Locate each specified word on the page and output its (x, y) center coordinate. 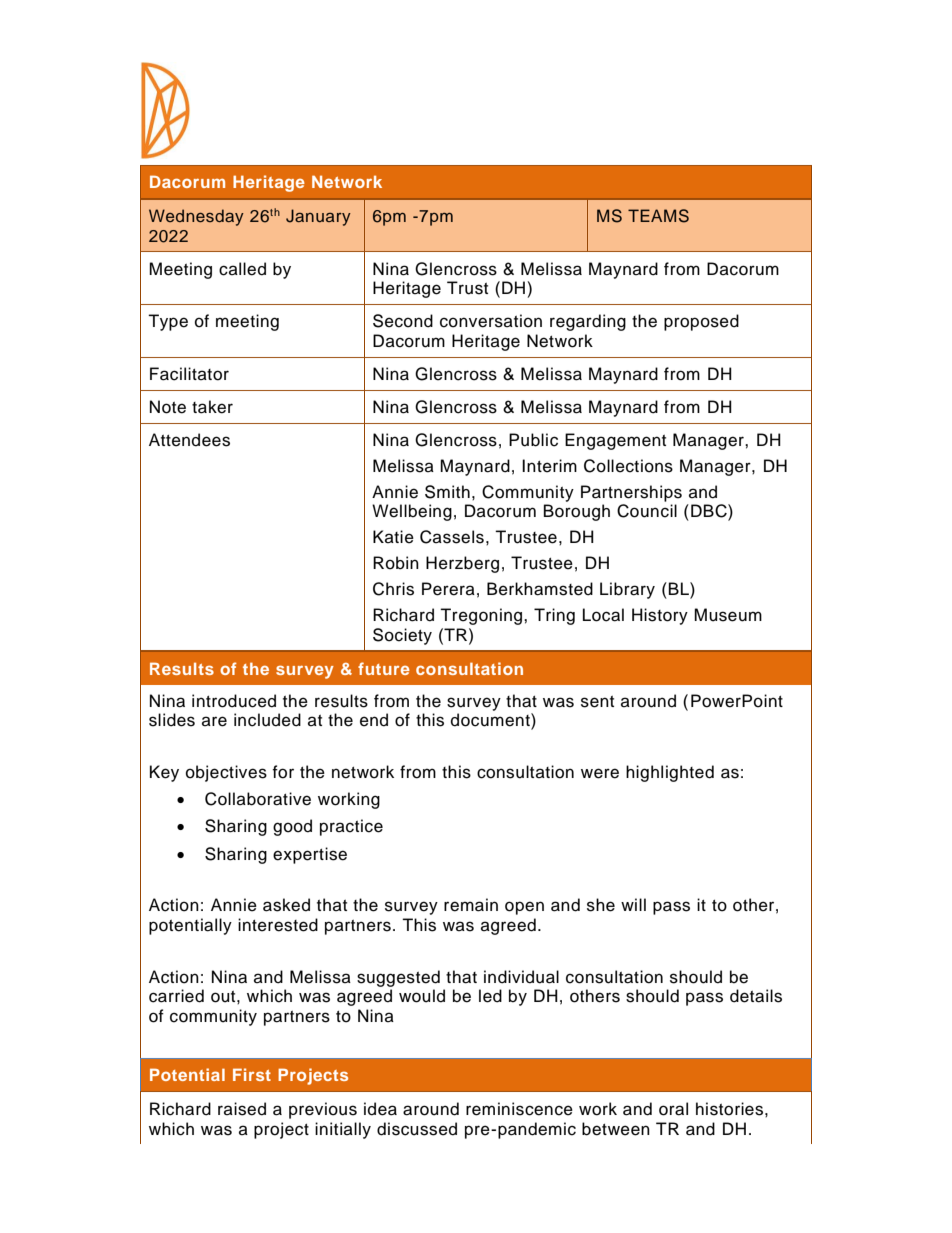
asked (286, 905)
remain (471, 905)
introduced (234, 701)
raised (242, 1109)
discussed (417, 1129)
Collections (628, 466)
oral (673, 1109)
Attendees (189, 440)
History (660, 616)
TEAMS (658, 216)
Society (402, 636)
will (633, 904)
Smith (447, 492)
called (242, 269)
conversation (491, 321)
